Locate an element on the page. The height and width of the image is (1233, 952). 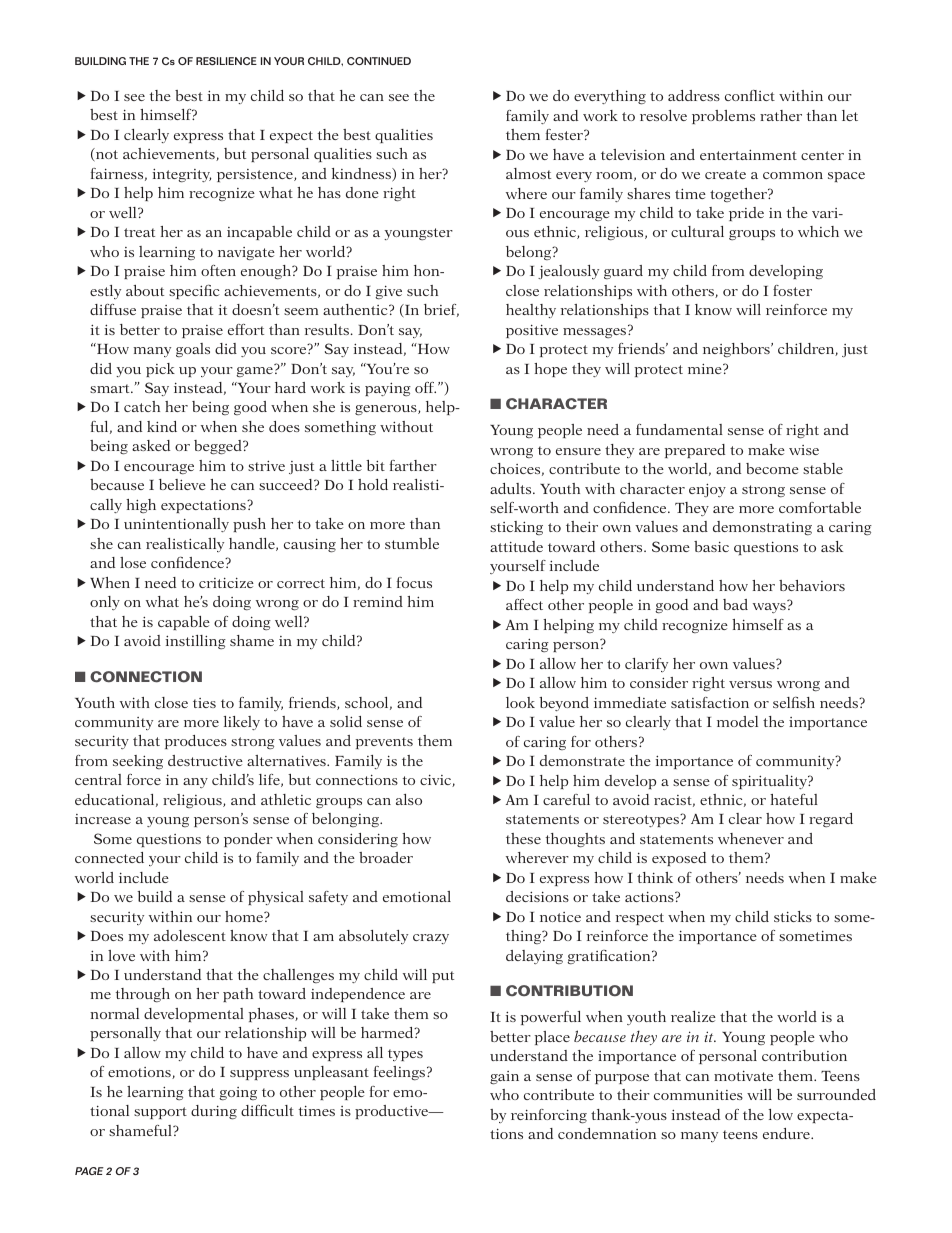
affect is located at coordinates (524, 604).
